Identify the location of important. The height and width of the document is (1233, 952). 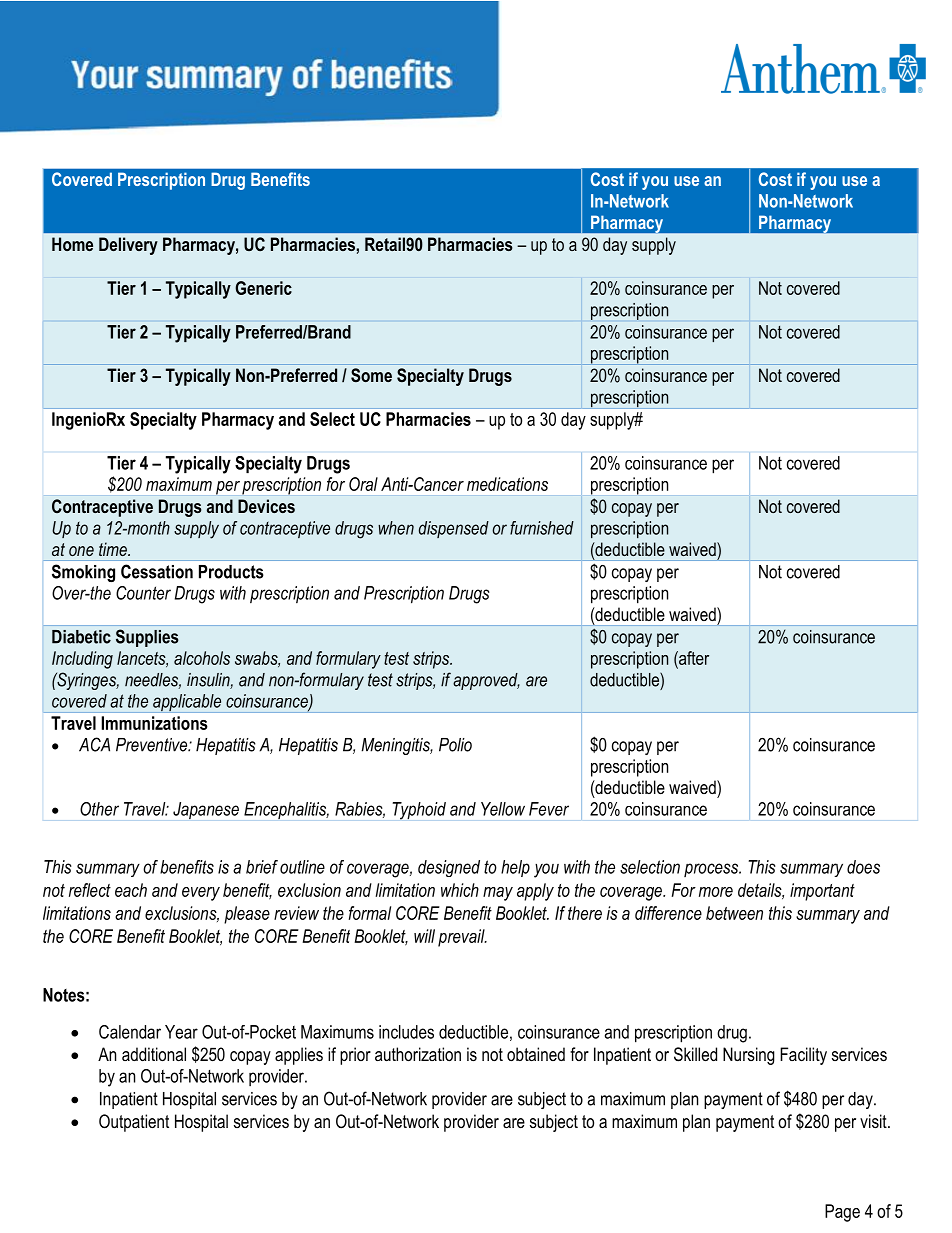
(822, 892).
